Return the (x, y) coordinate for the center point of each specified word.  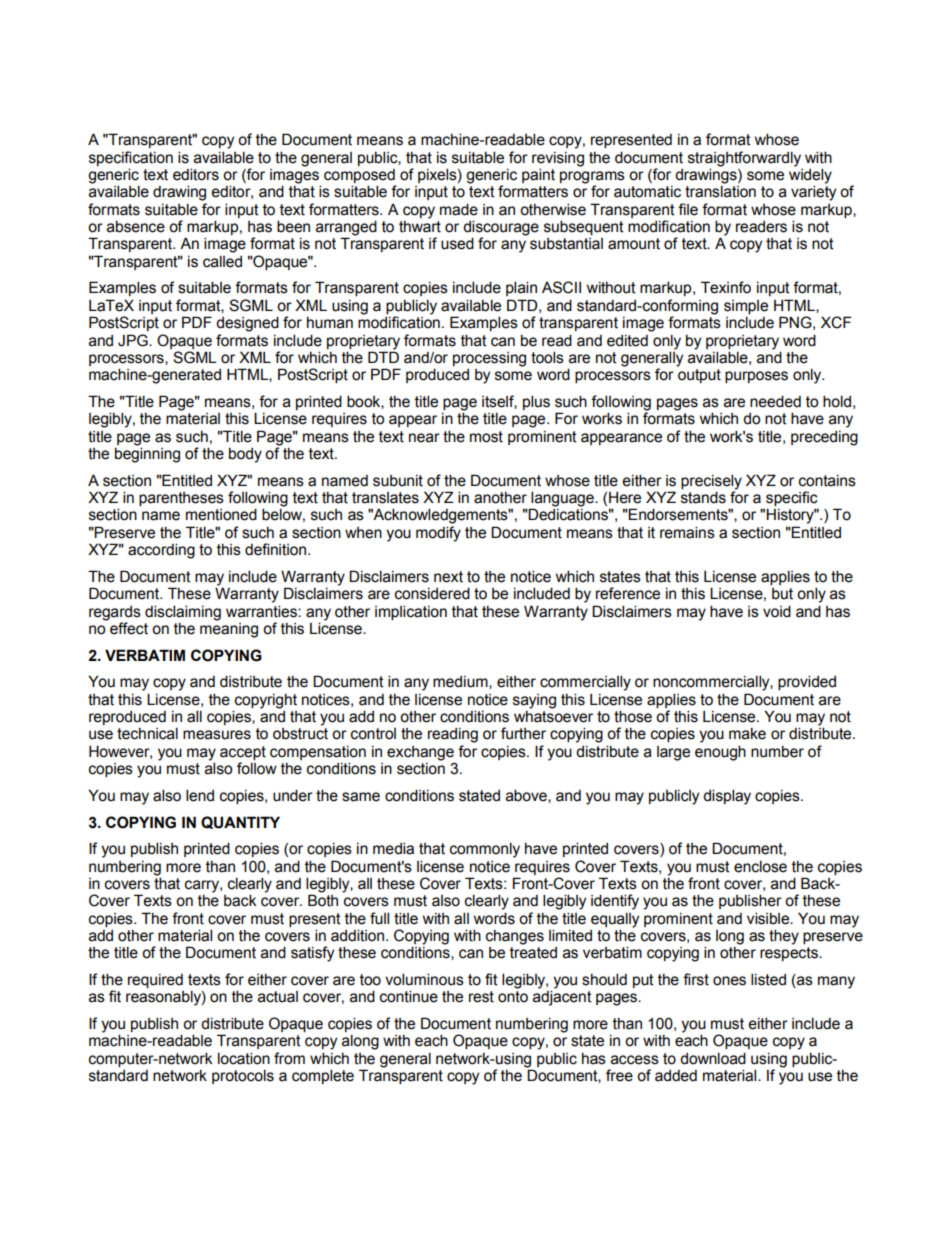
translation (720, 191)
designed (247, 324)
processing (489, 359)
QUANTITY (240, 822)
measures (217, 735)
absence (136, 226)
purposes (756, 377)
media (393, 848)
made (459, 209)
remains (687, 532)
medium (461, 682)
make (747, 734)
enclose (760, 866)
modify (438, 534)
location (244, 1058)
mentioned (221, 514)
